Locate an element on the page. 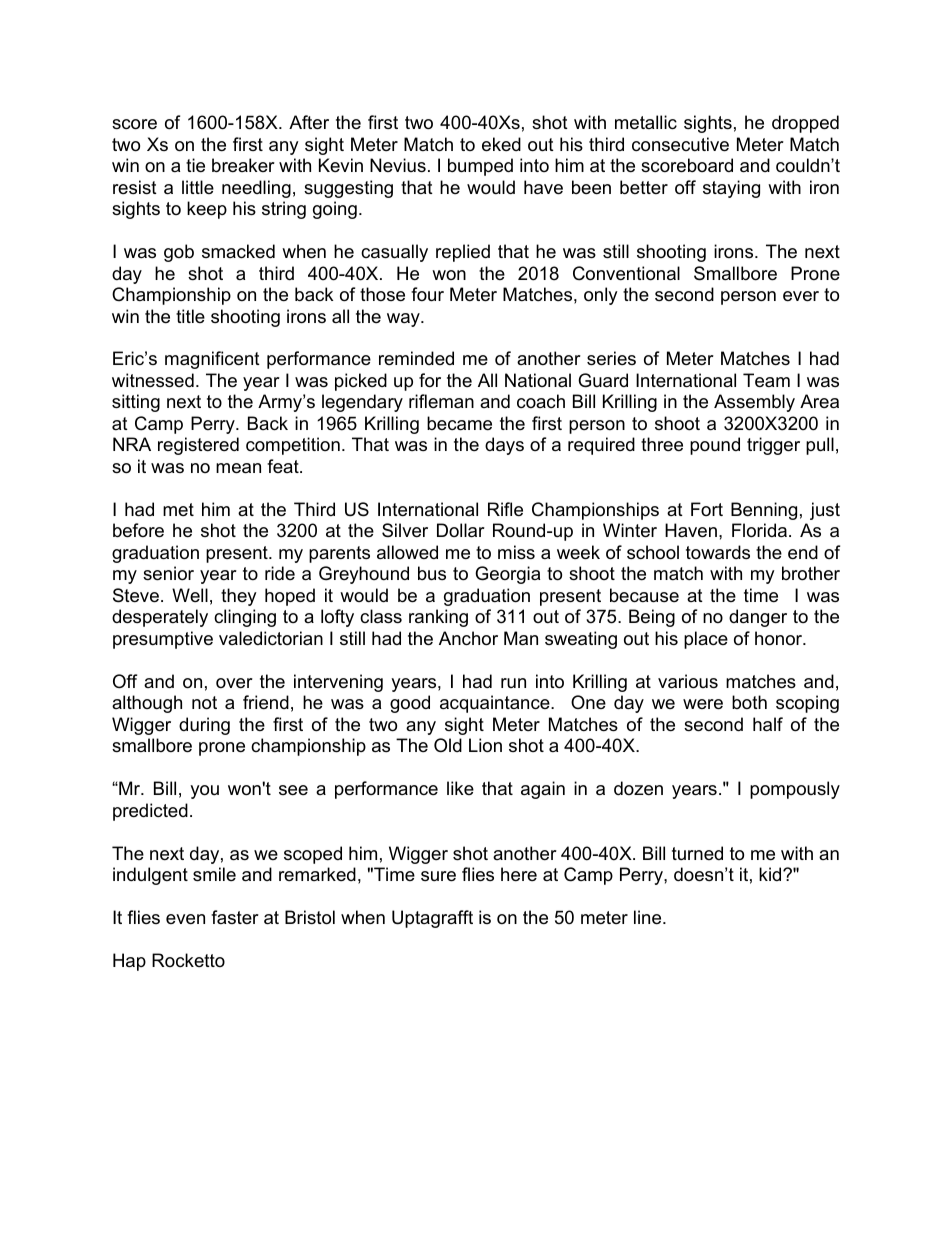  line is located at coordinates (649, 917).
